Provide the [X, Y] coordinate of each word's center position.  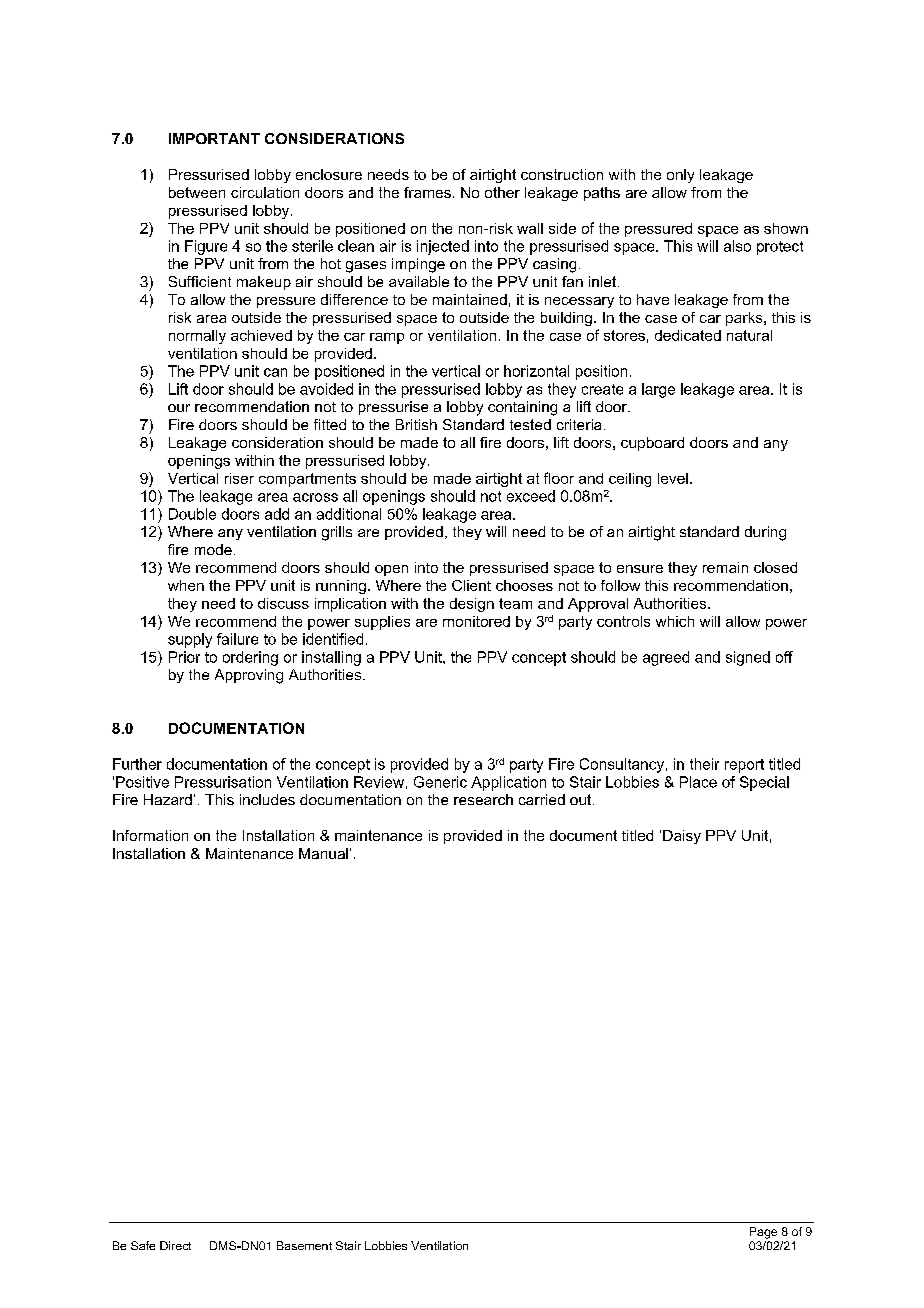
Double [192, 514]
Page [763, 1233]
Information [150, 835]
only [680, 176]
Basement [304, 1245]
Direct [175, 1245]
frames [427, 192]
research [483, 799]
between [197, 192]
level [673, 478]
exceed [531, 496]
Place [698, 782]
